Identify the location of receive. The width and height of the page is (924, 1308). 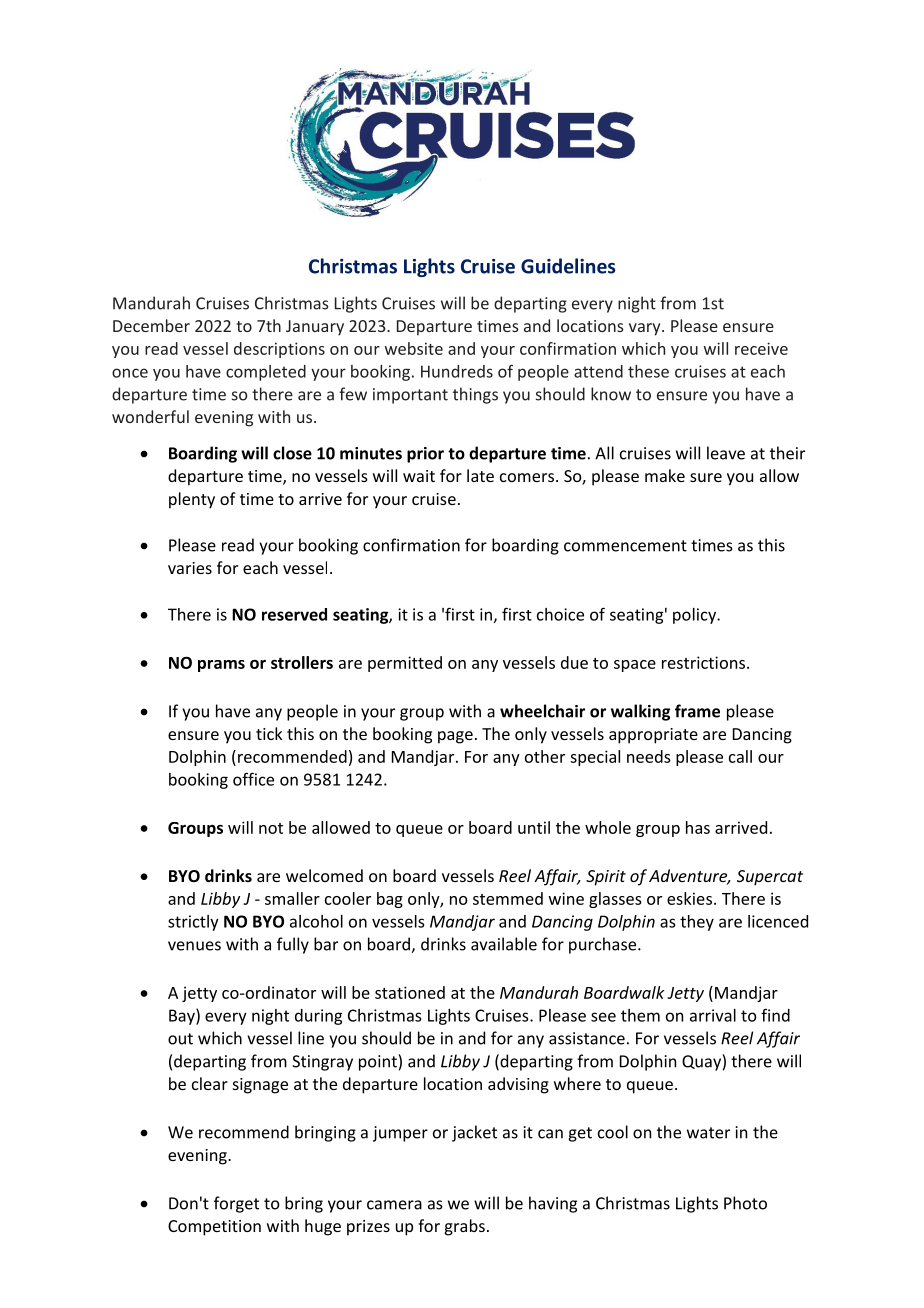
(761, 348).
